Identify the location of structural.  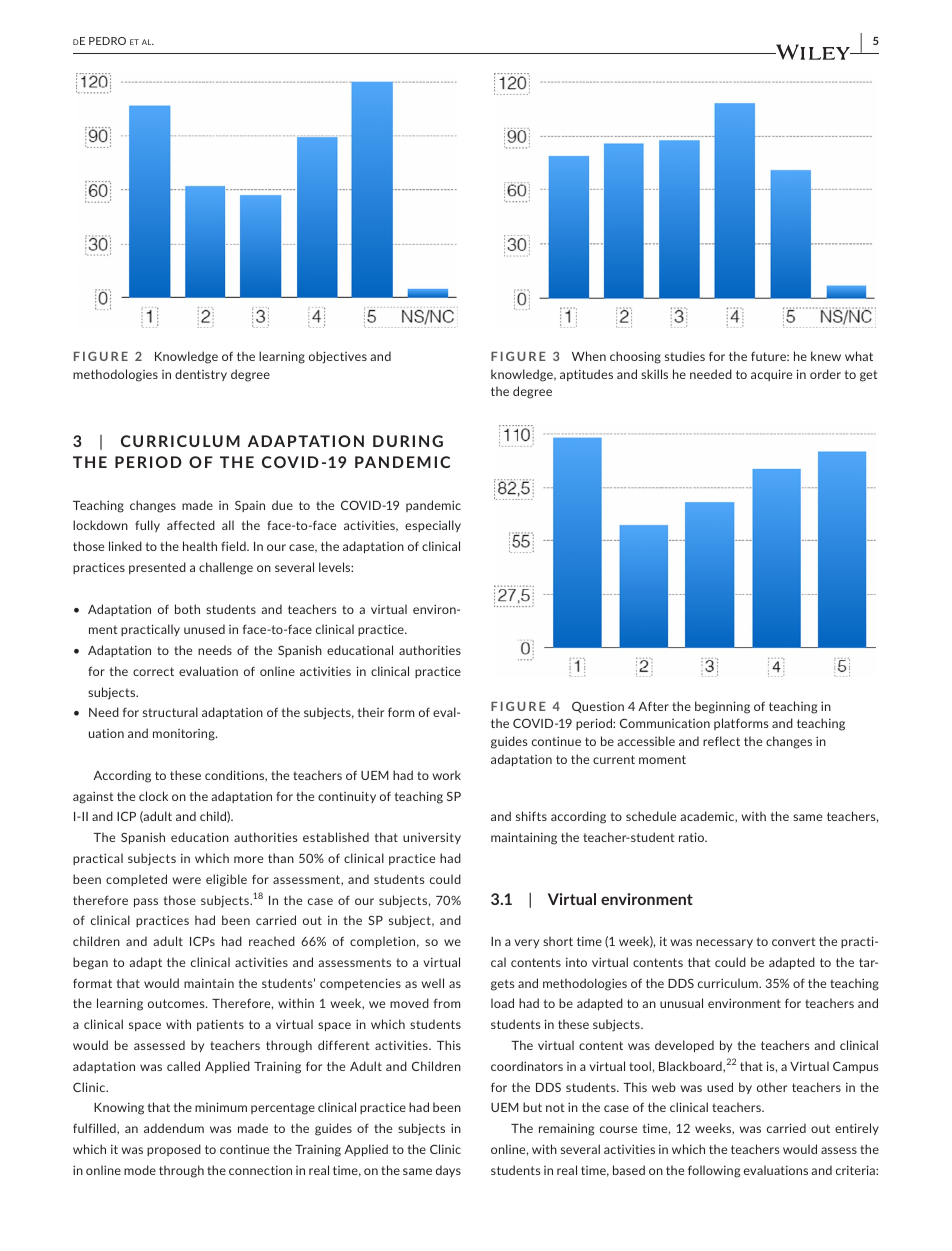
(170, 712).
